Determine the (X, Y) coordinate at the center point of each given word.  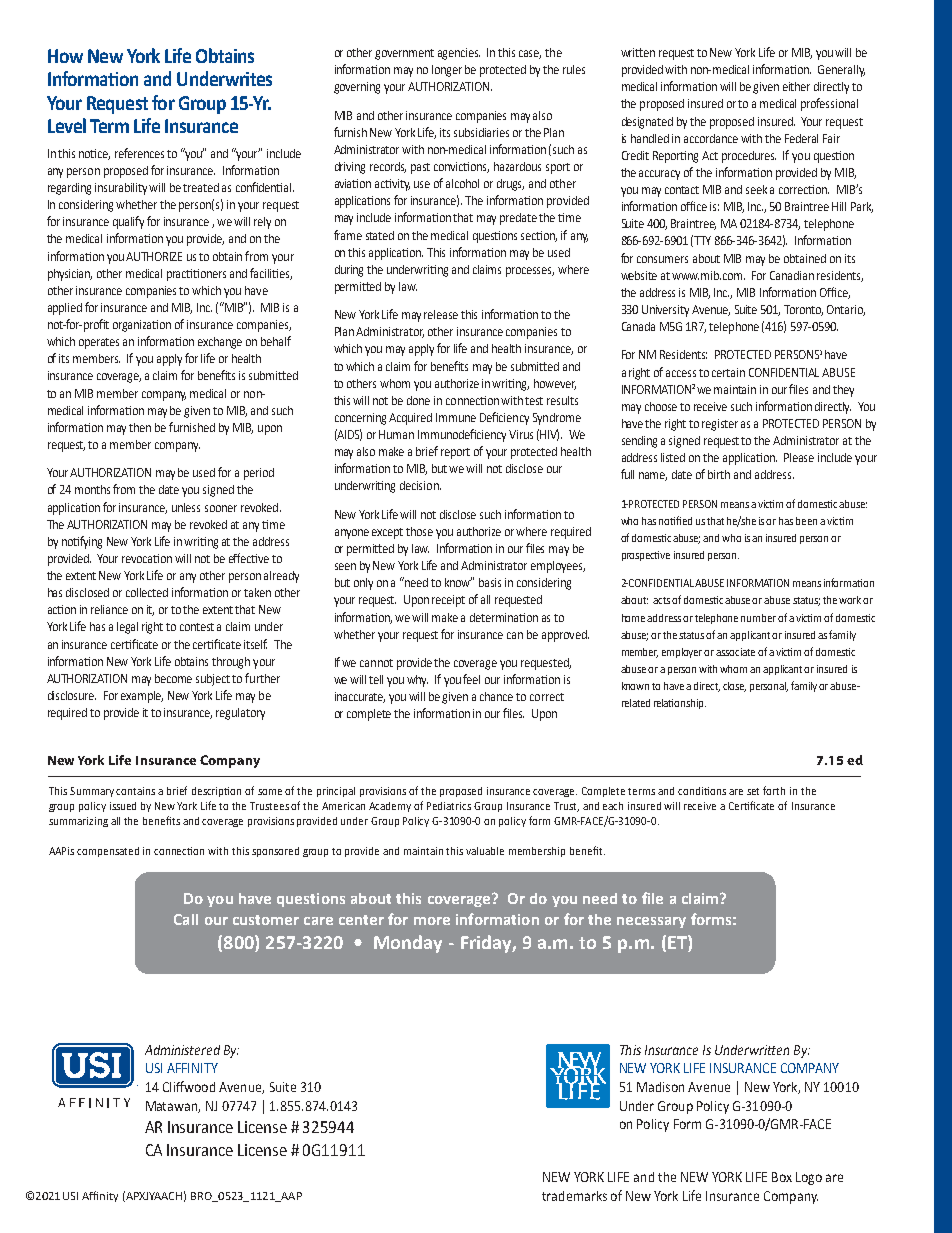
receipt (448, 601)
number (758, 618)
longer (447, 71)
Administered (182, 1050)
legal (127, 628)
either (796, 86)
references (139, 153)
